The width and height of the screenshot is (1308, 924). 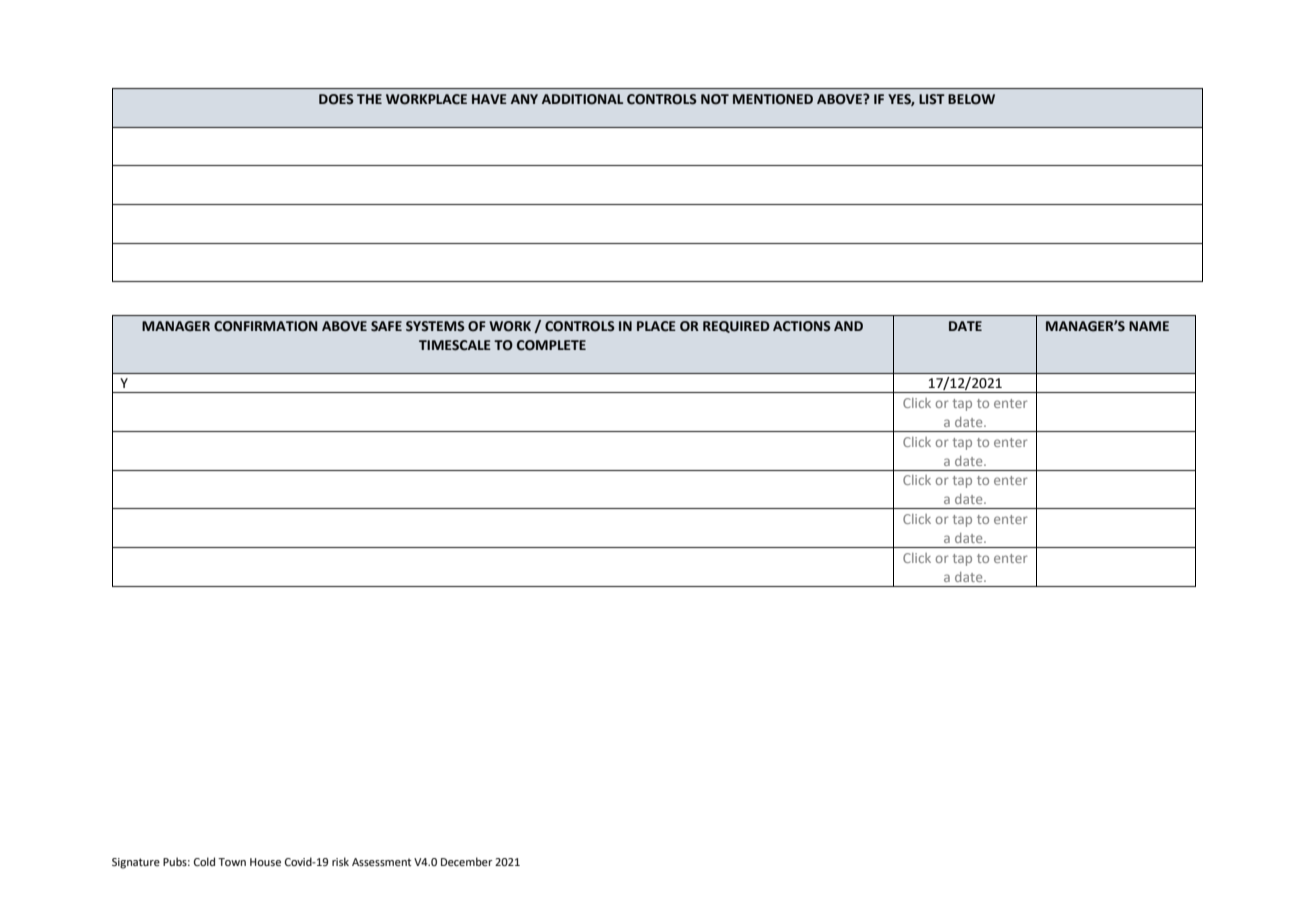 I want to click on ADDITIONAL, so click(x=582, y=99).
